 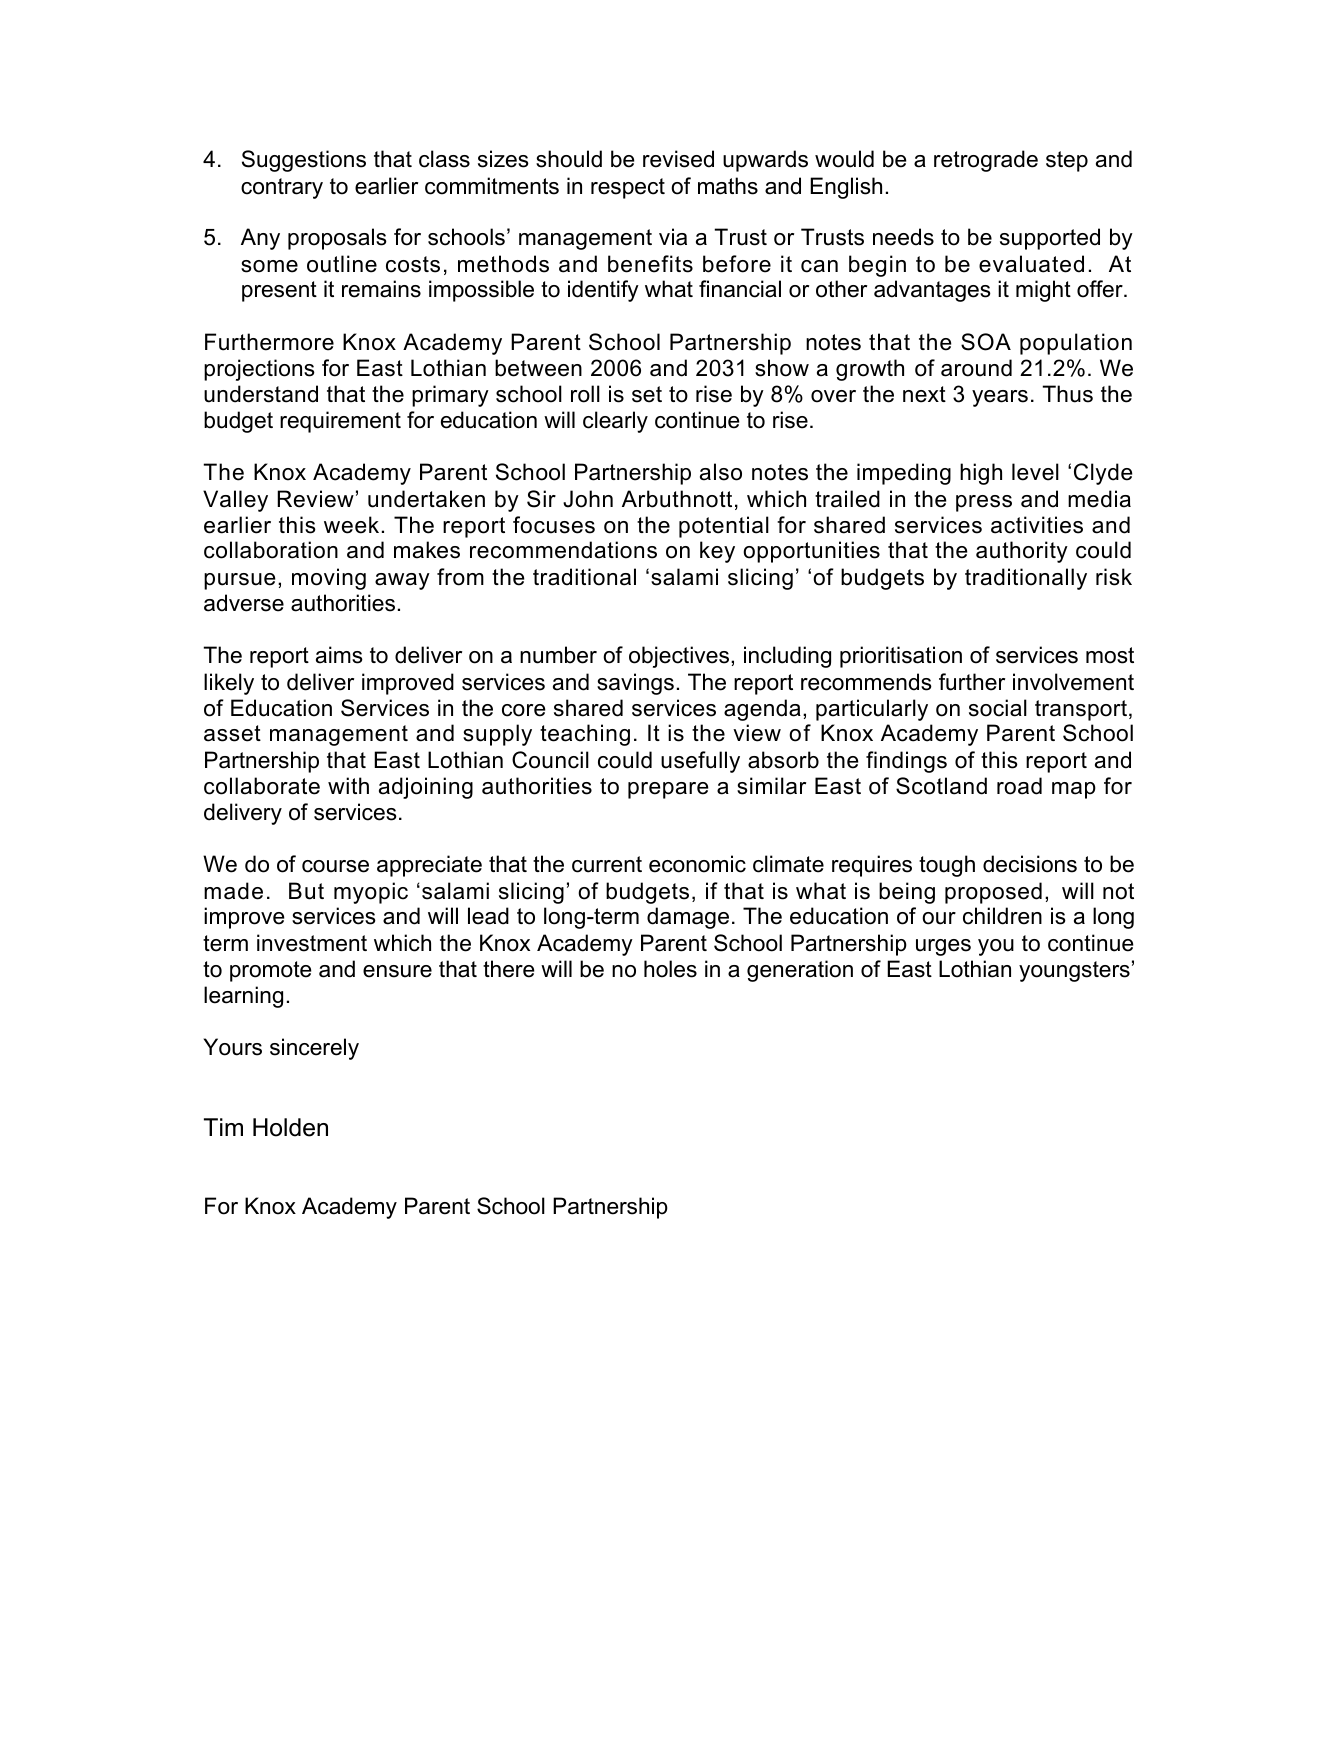 What do you see at coordinates (282, 188) in the image?
I see `contrary` at bounding box center [282, 188].
